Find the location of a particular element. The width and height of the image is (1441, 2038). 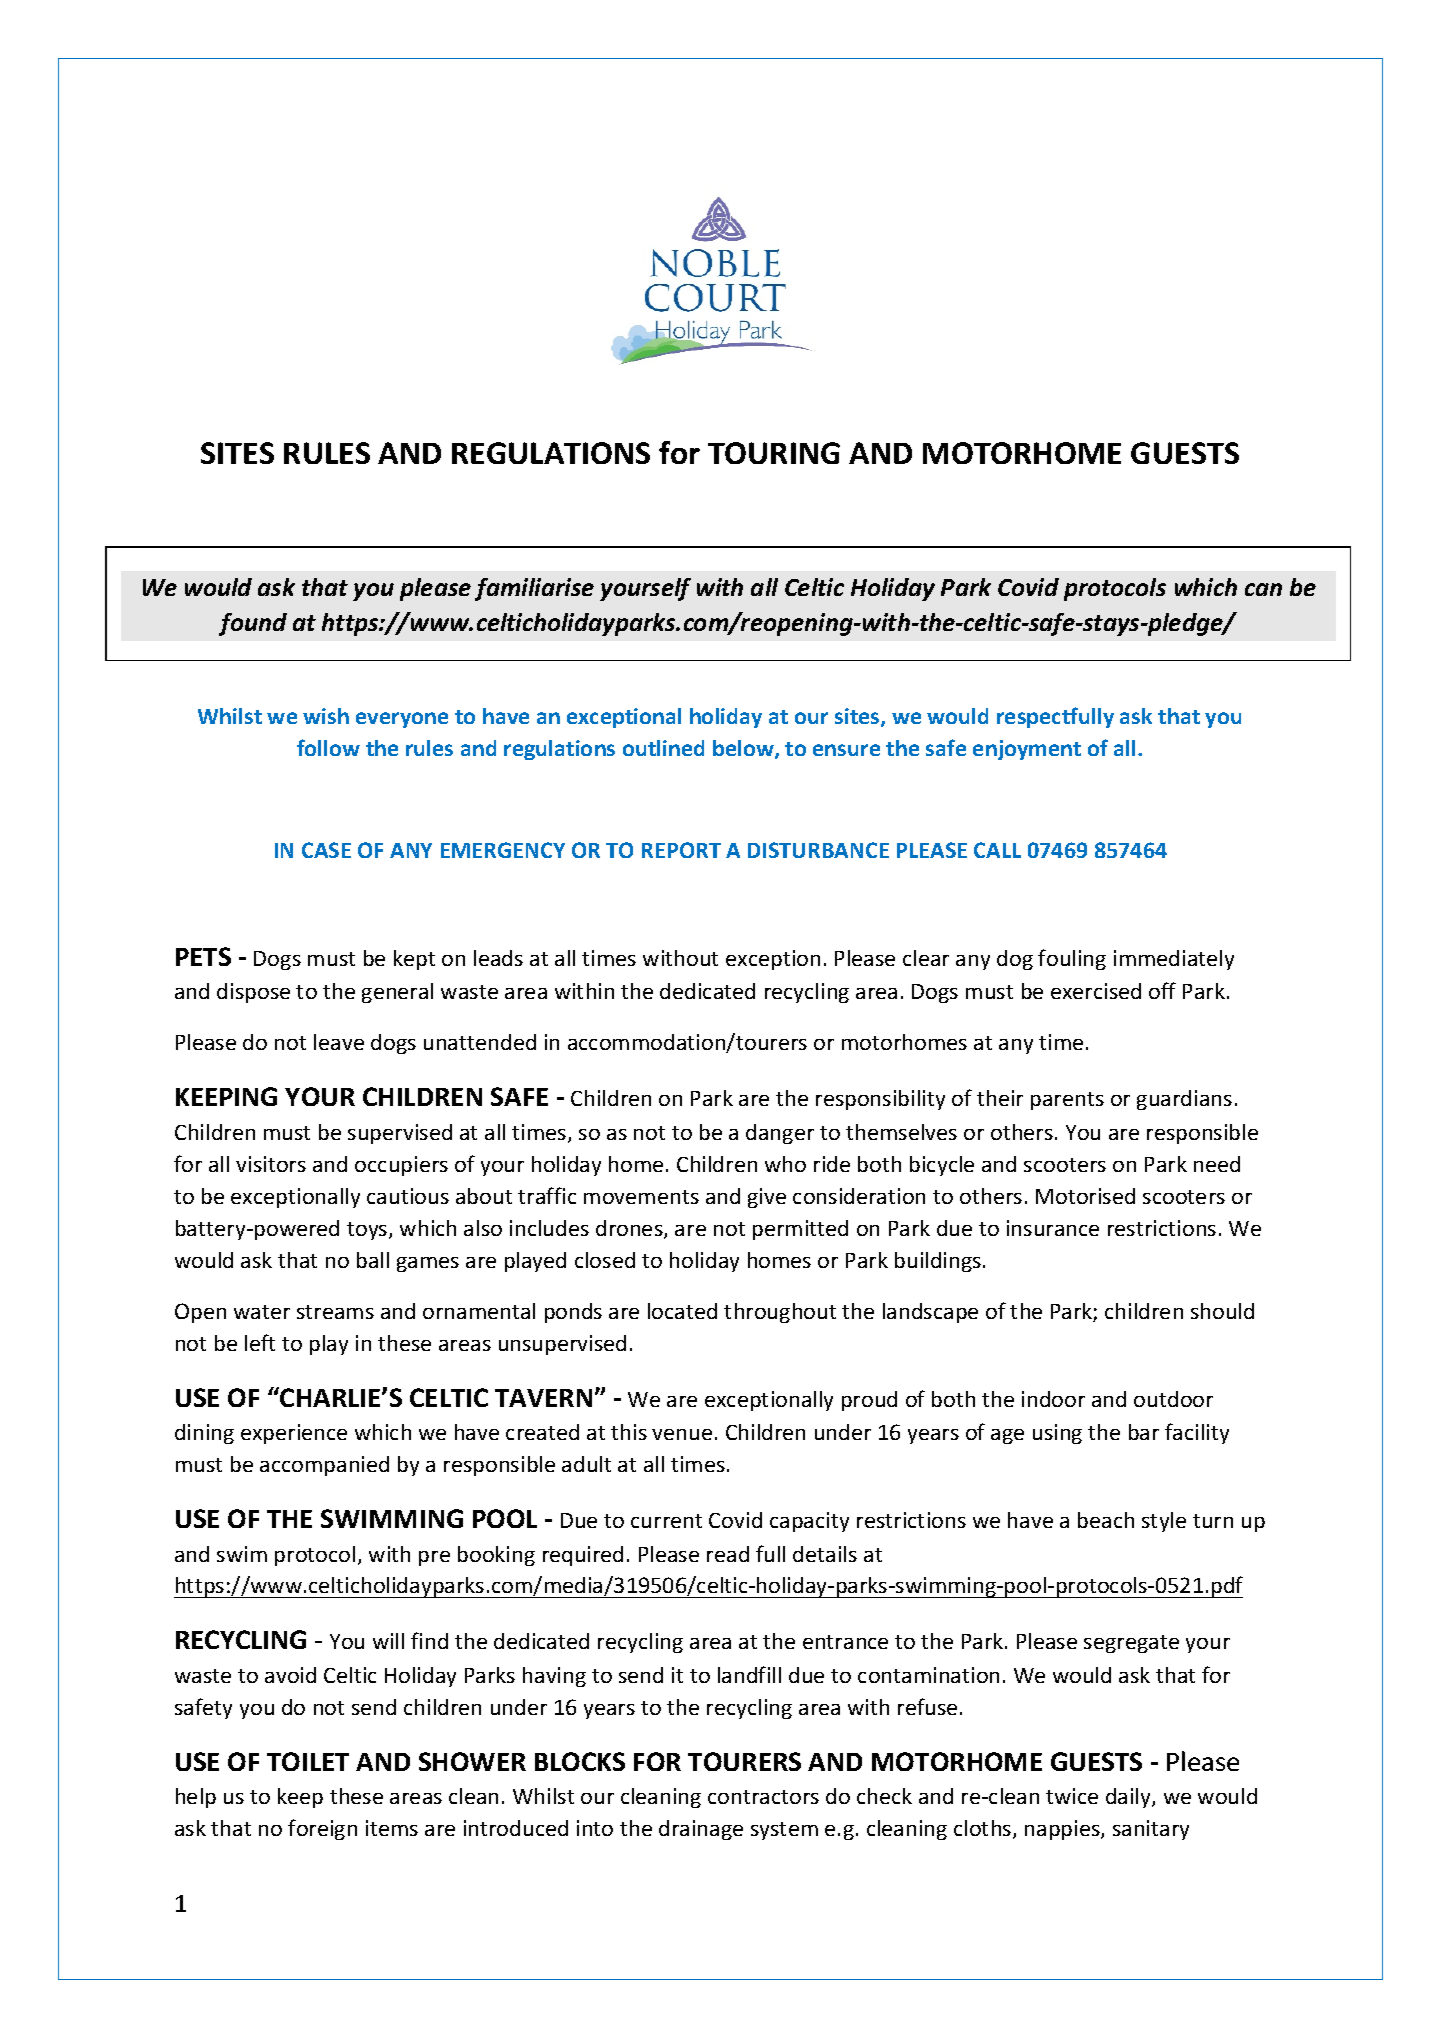

venue is located at coordinates (682, 1434).
